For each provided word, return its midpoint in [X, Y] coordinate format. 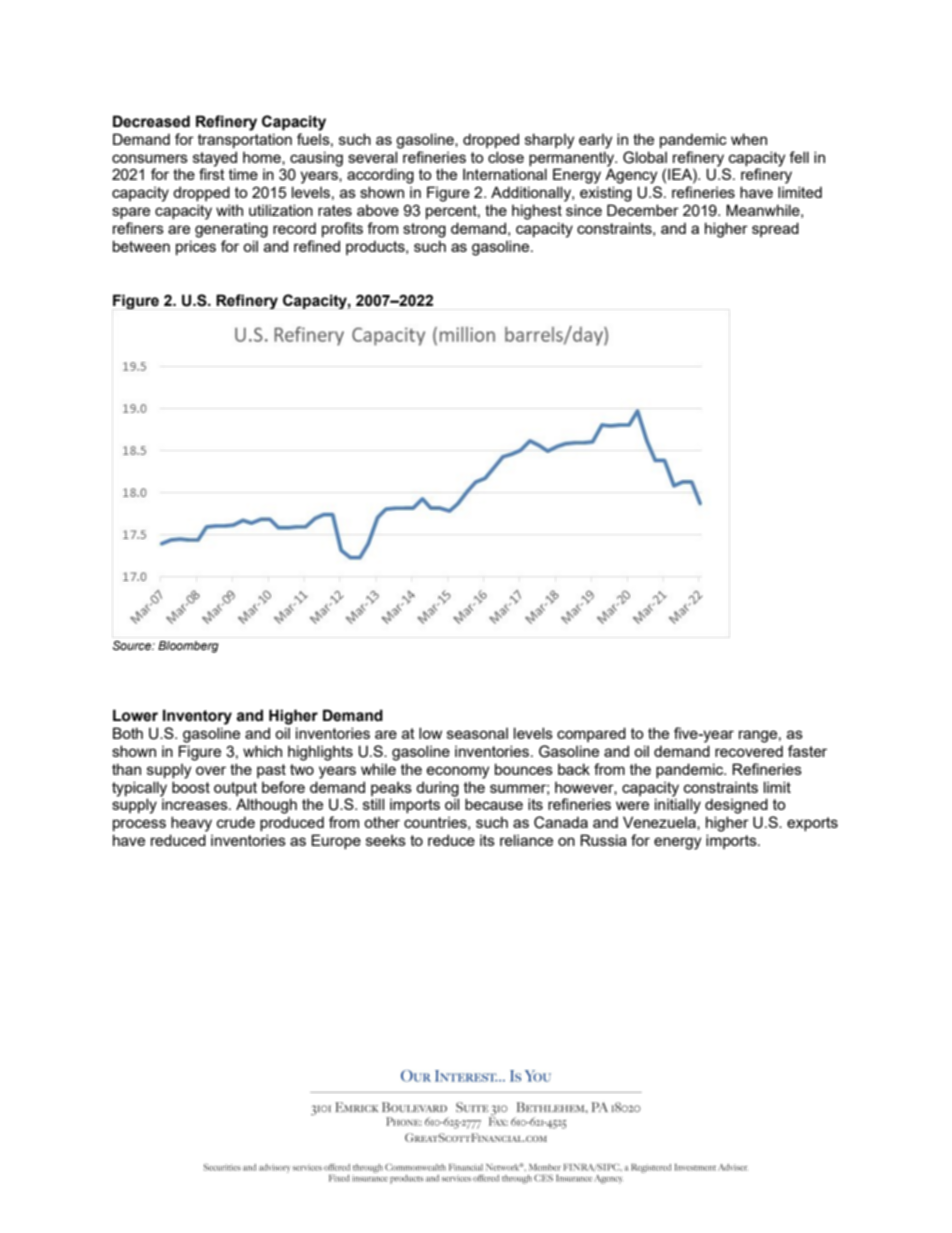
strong [424, 230]
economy [458, 772]
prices [196, 247]
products [376, 247]
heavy [191, 824]
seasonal [477, 733]
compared [591, 734]
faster [807, 751]
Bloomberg [188, 647]
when [749, 139]
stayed [215, 159]
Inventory [197, 717]
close [506, 157]
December [643, 210]
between [141, 246]
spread [775, 229]
